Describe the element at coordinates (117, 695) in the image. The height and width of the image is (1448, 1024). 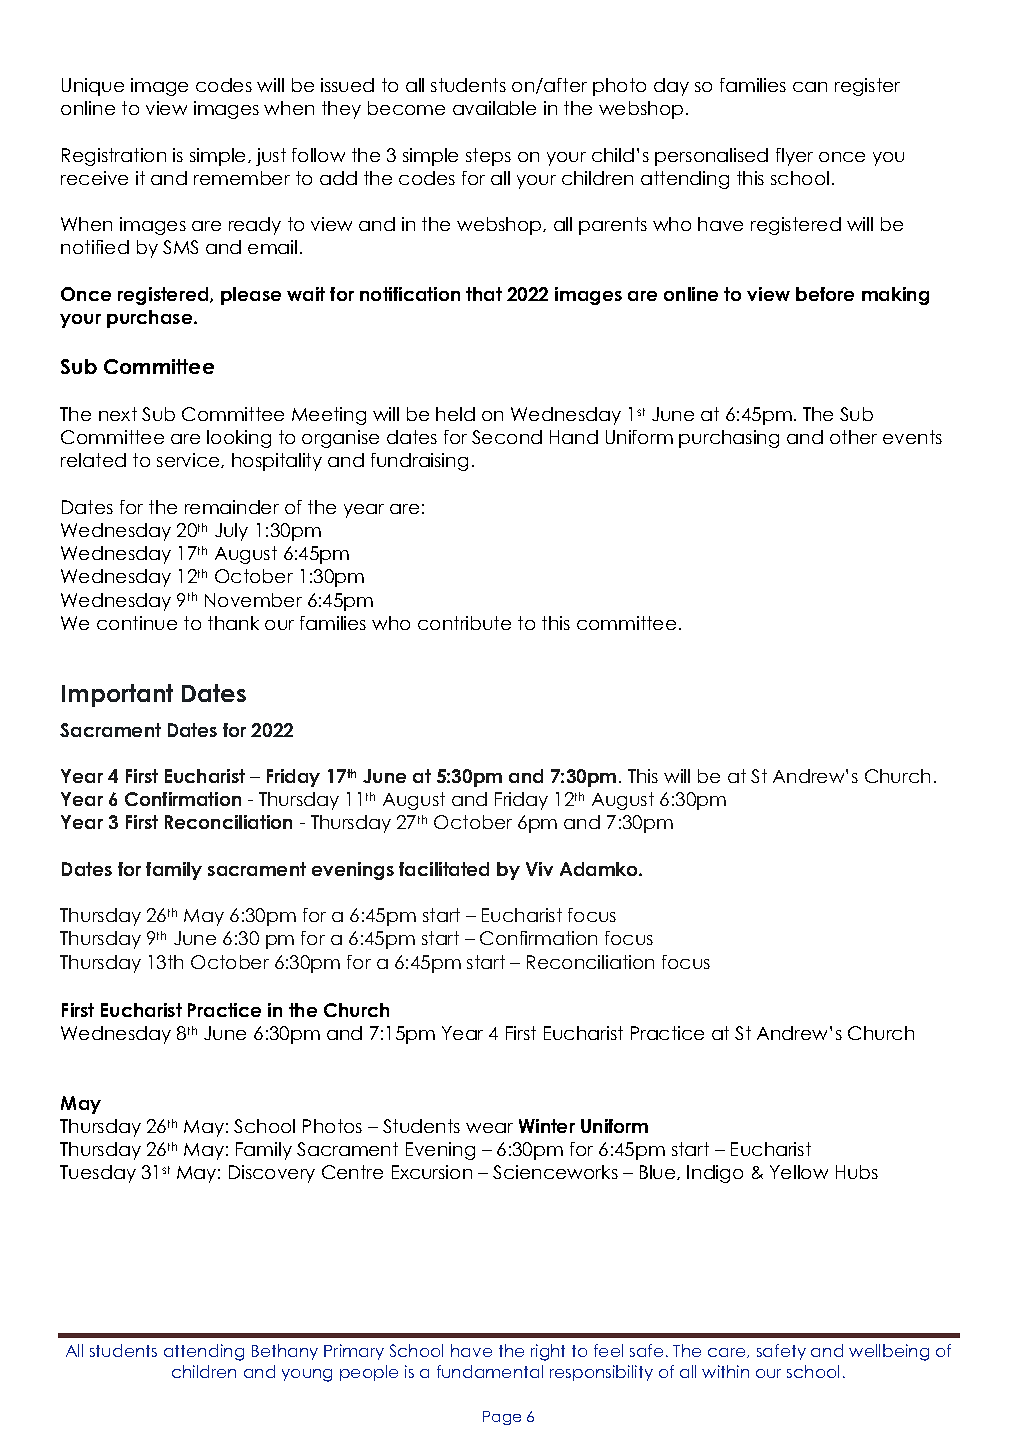
I see `Important` at that location.
